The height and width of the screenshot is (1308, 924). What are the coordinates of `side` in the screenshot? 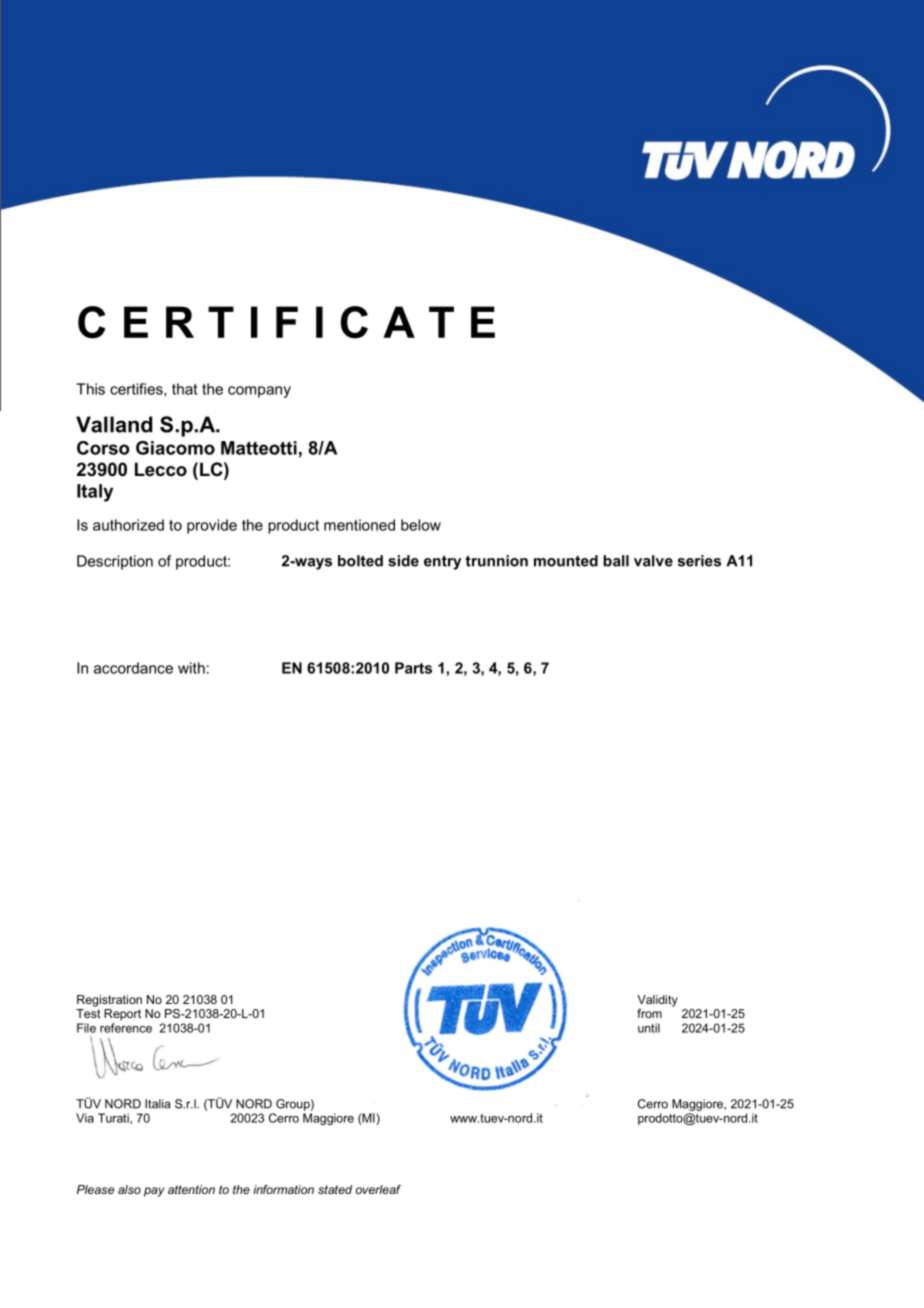 It's located at (403, 561).
